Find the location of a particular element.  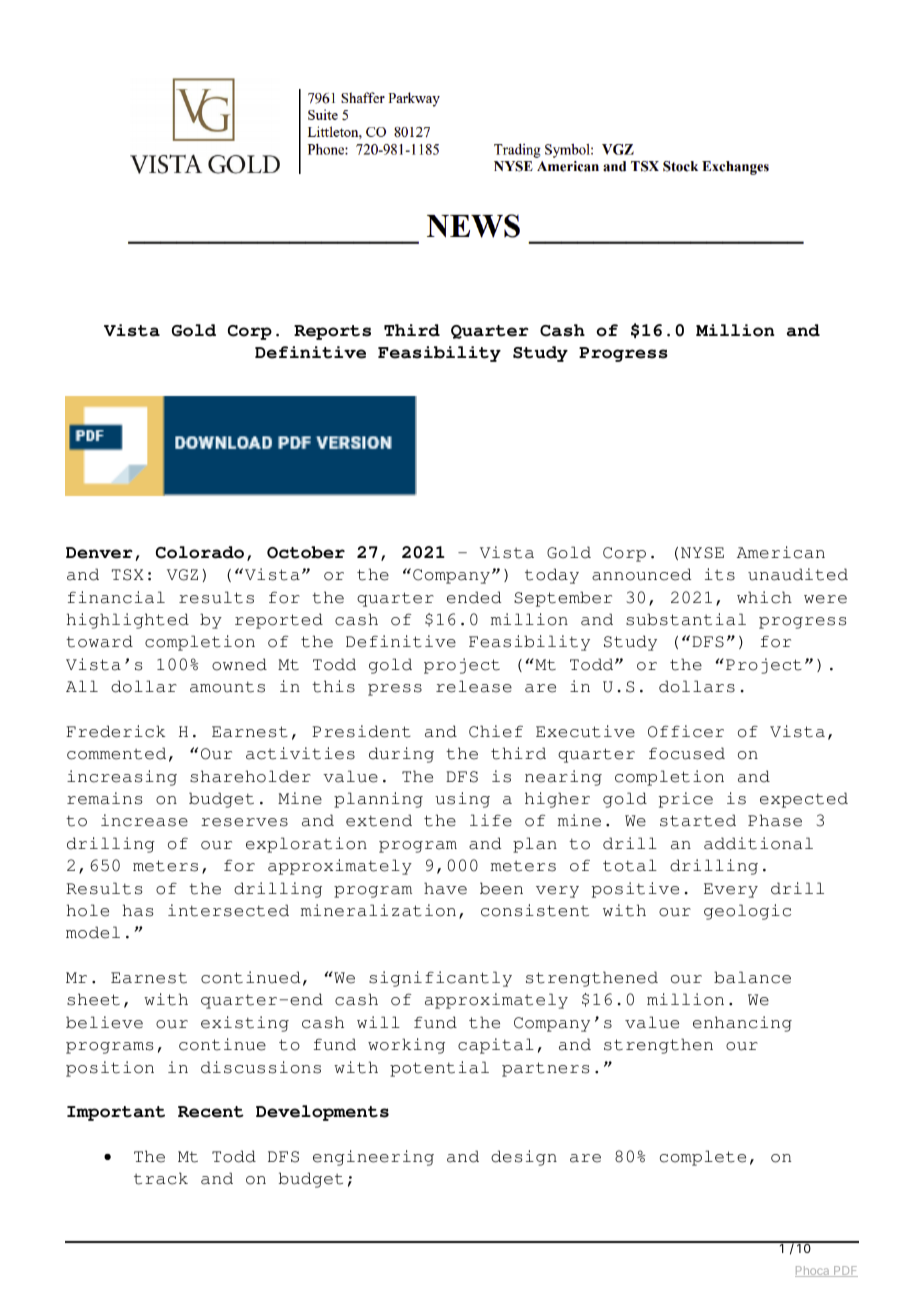

owned is located at coordinates (239, 664).
